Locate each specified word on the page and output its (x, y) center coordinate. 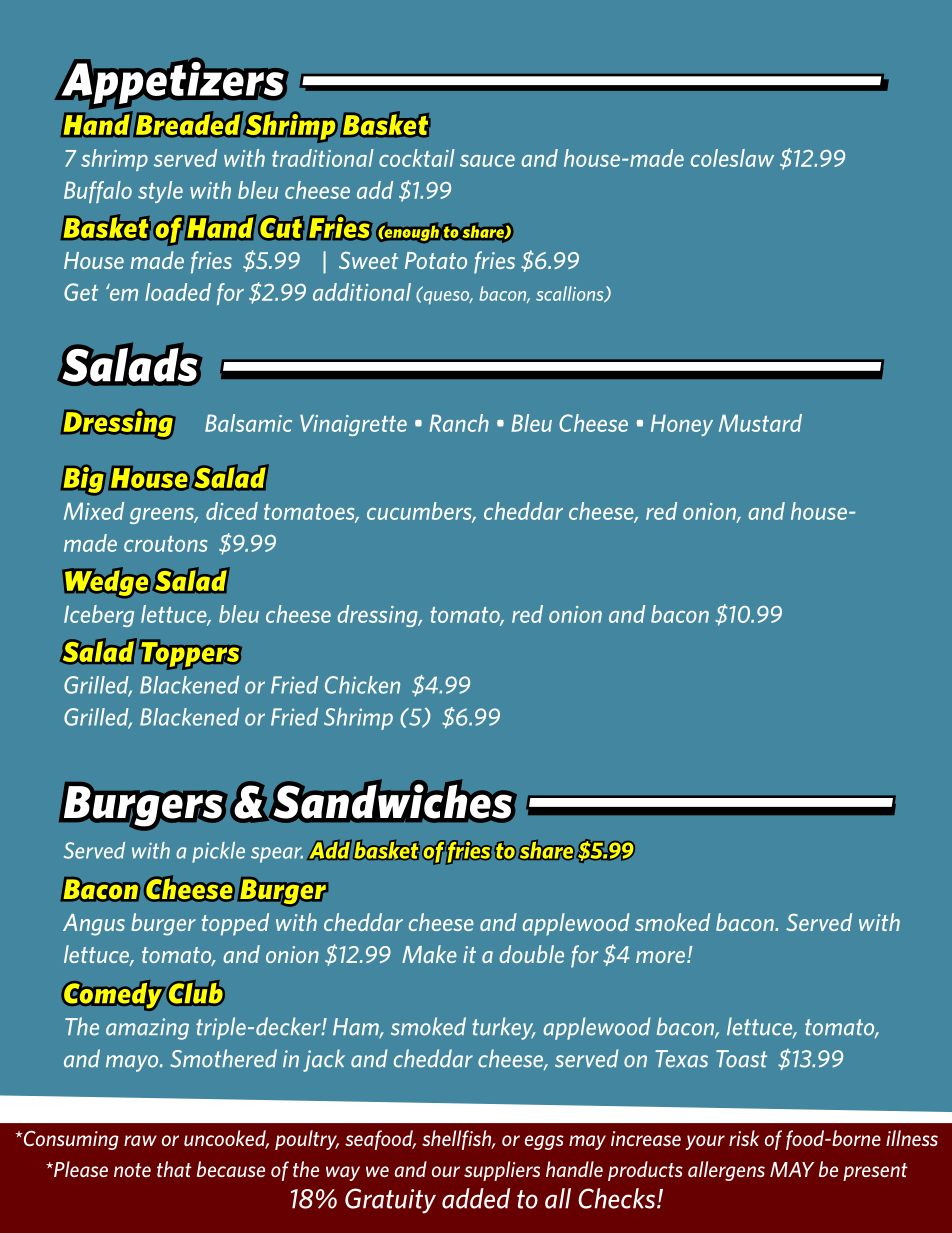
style (160, 192)
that (174, 1169)
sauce (487, 161)
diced (232, 511)
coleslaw (732, 158)
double (531, 954)
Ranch (459, 423)
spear (277, 855)
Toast (741, 1059)
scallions (571, 294)
